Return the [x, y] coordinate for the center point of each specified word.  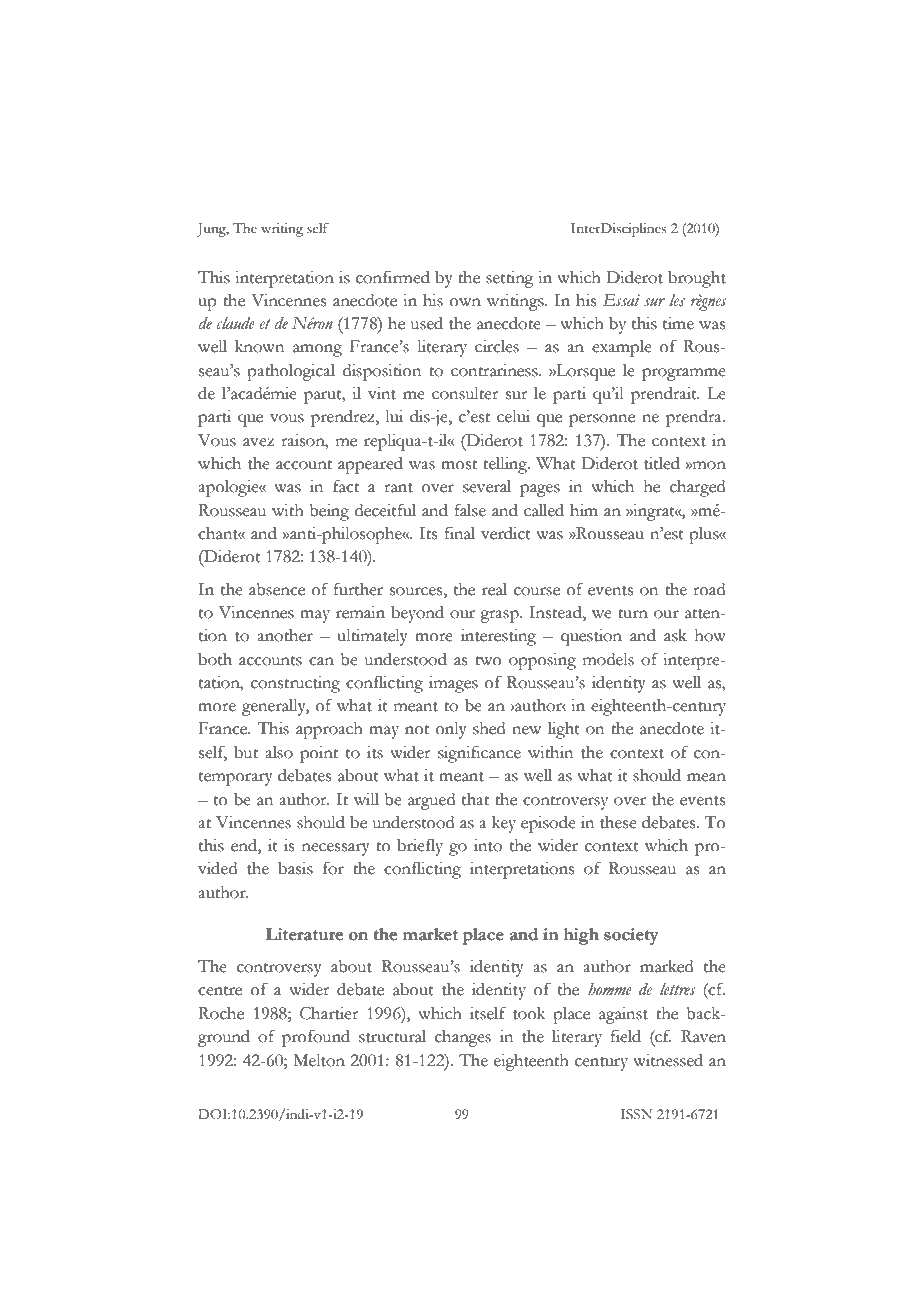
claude [235, 323]
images [453, 684]
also [279, 752]
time [678, 323]
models [608, 659]
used [427, 323]
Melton [319, 1060]
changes [463, 1038]
